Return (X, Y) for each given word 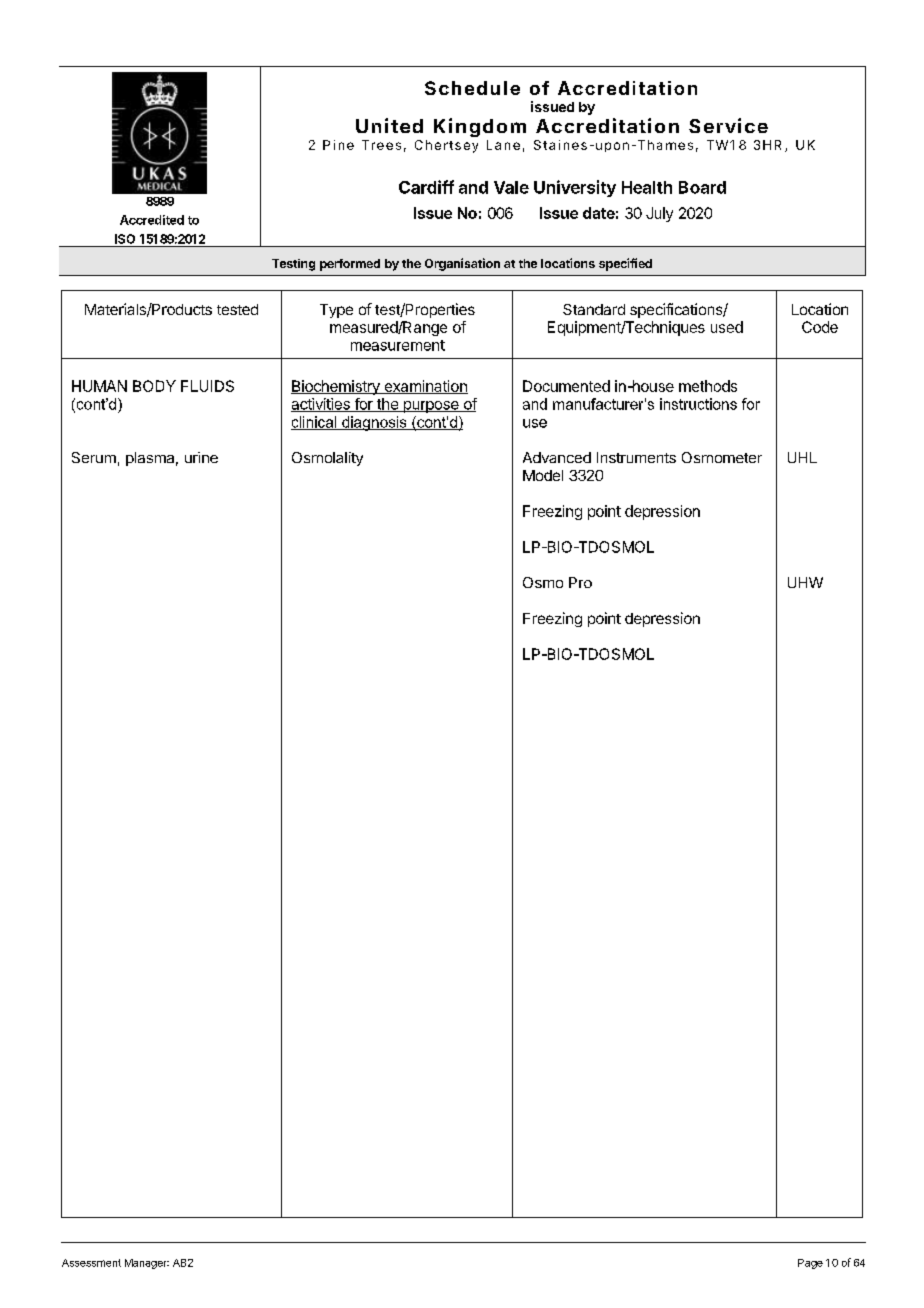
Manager (147, 1264)
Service (728, 125)
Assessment (91, 1263)
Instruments (636, 457)
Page (810, 1264)
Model (543, 475)
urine (201, 457)
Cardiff (426, 187)
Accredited (152, 220)
